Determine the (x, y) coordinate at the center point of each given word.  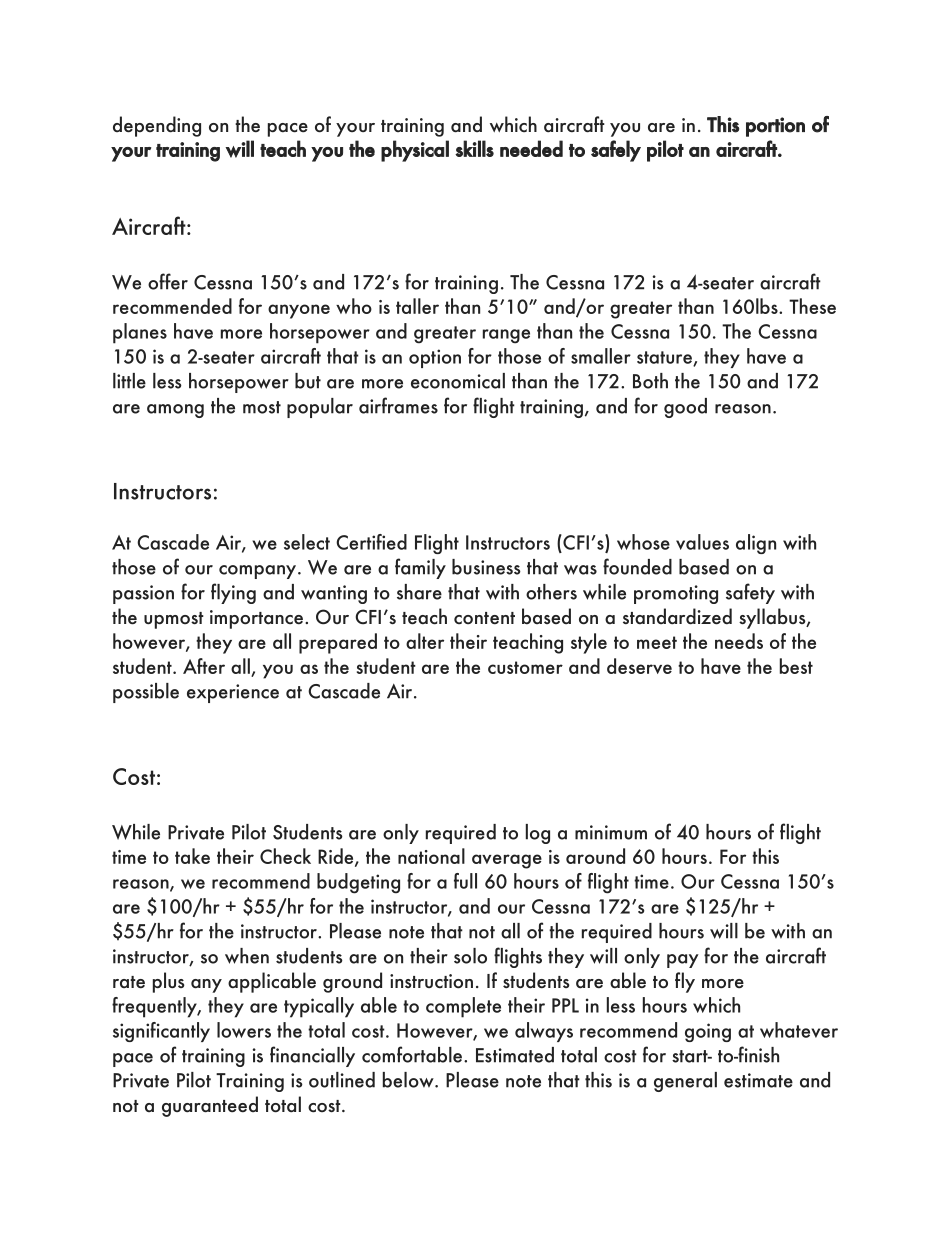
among (175, 411)
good (685, 408)
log (538, 834)
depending (157, 126)
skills (474, 148)
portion (775, 127)
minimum (611, 832)
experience (233, 693)
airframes (398, 405)
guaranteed (210, 1106)
